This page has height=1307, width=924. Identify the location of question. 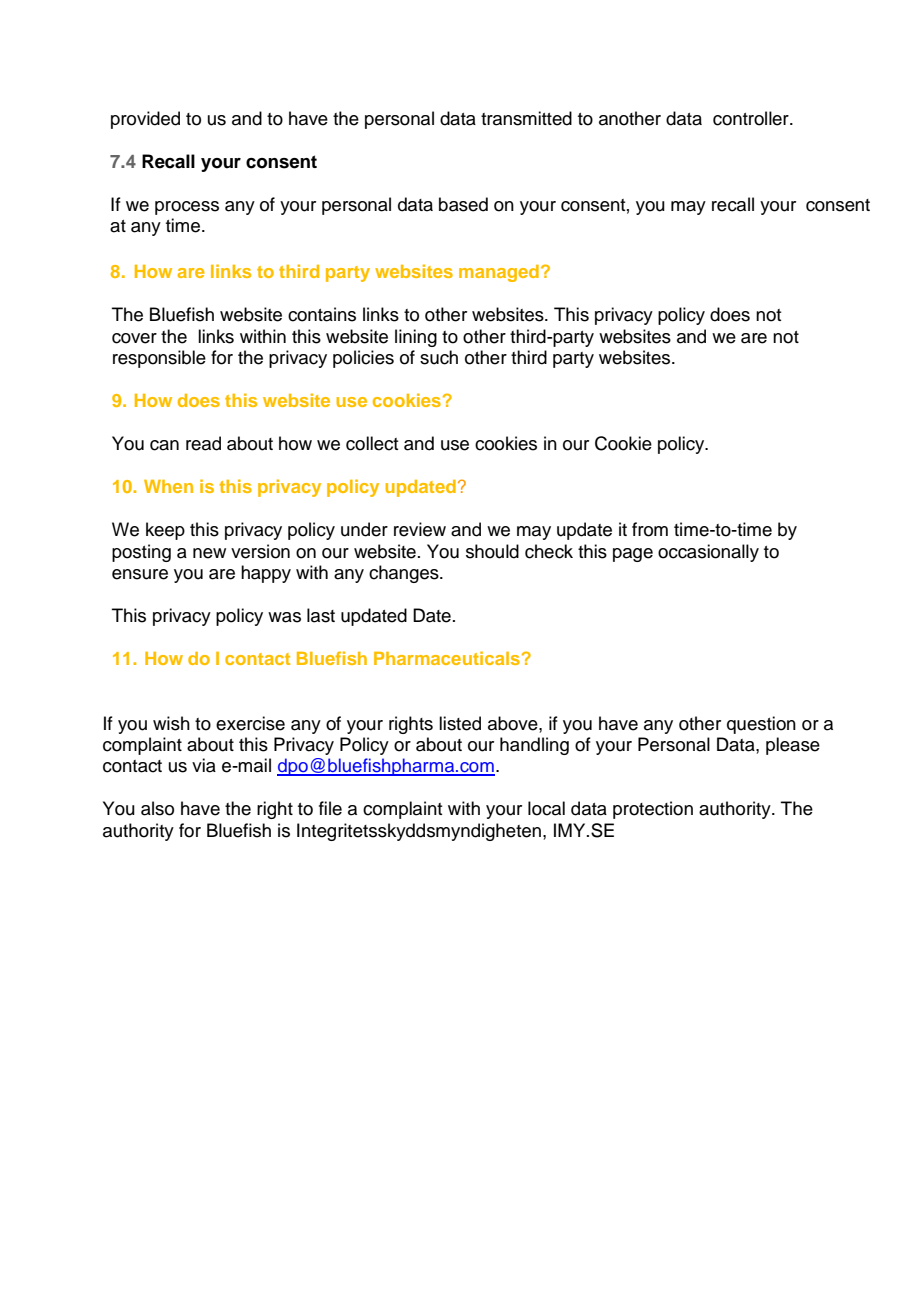
(761, 725).
